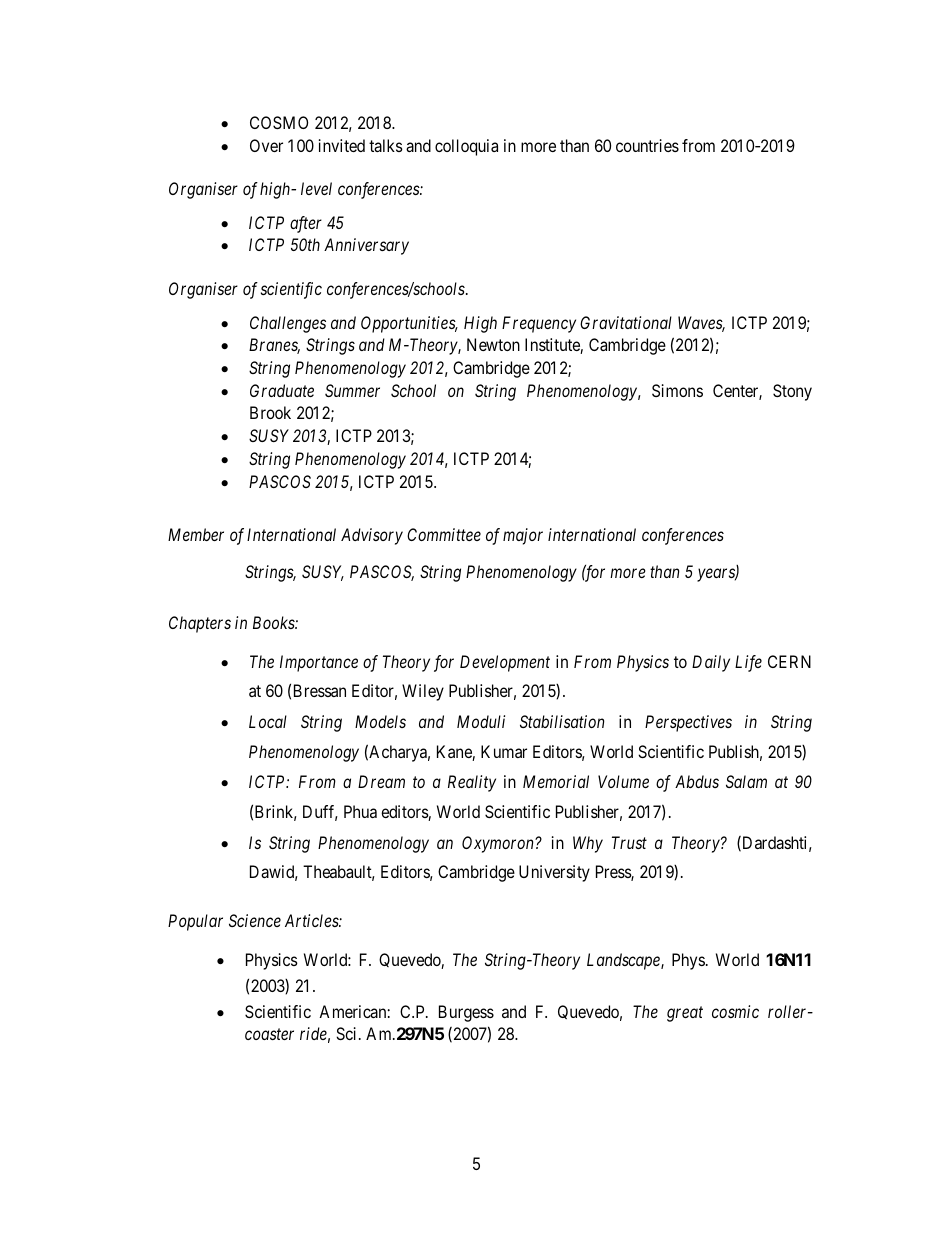  What do you see at coordinates (266, 145) in the screenshot?
I see `Over` at bounding box center [266, 145].
